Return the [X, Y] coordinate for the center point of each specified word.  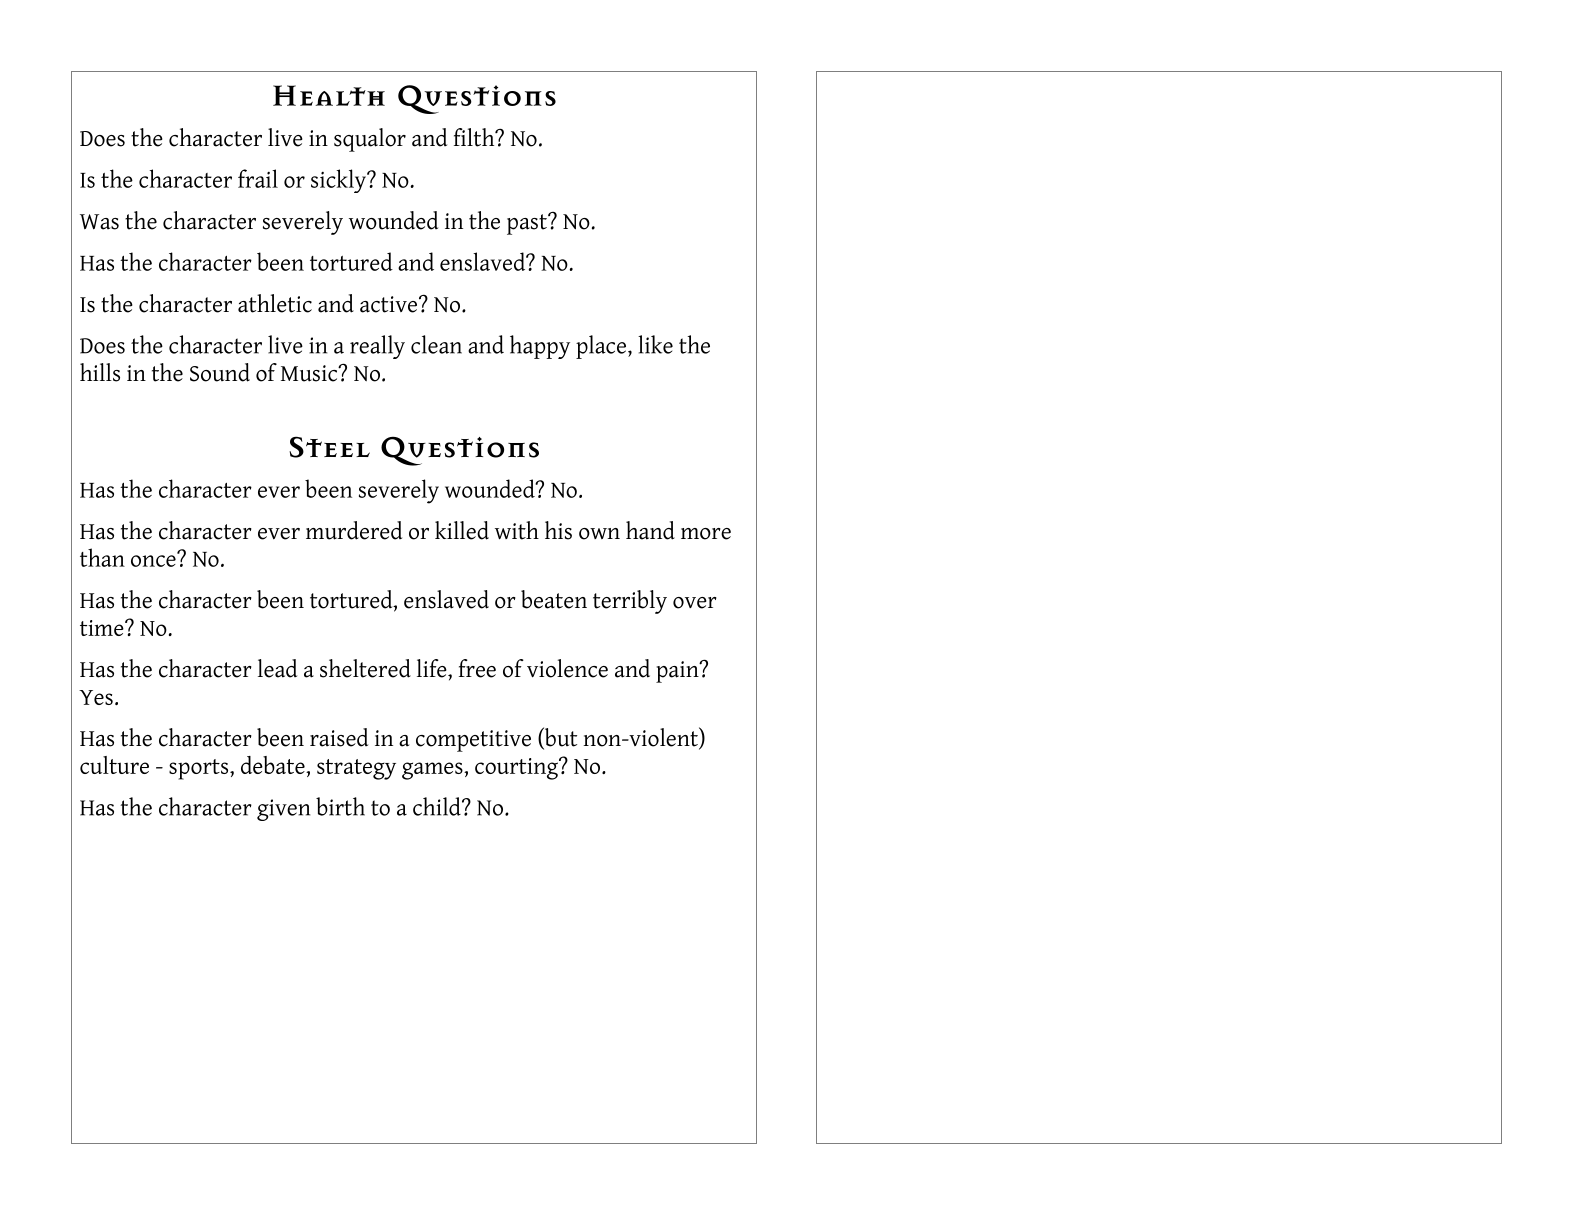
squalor [370, 140]
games [433, 771]
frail [258, 178]
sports [200, 769]
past [528, 224]
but [560, 738]
